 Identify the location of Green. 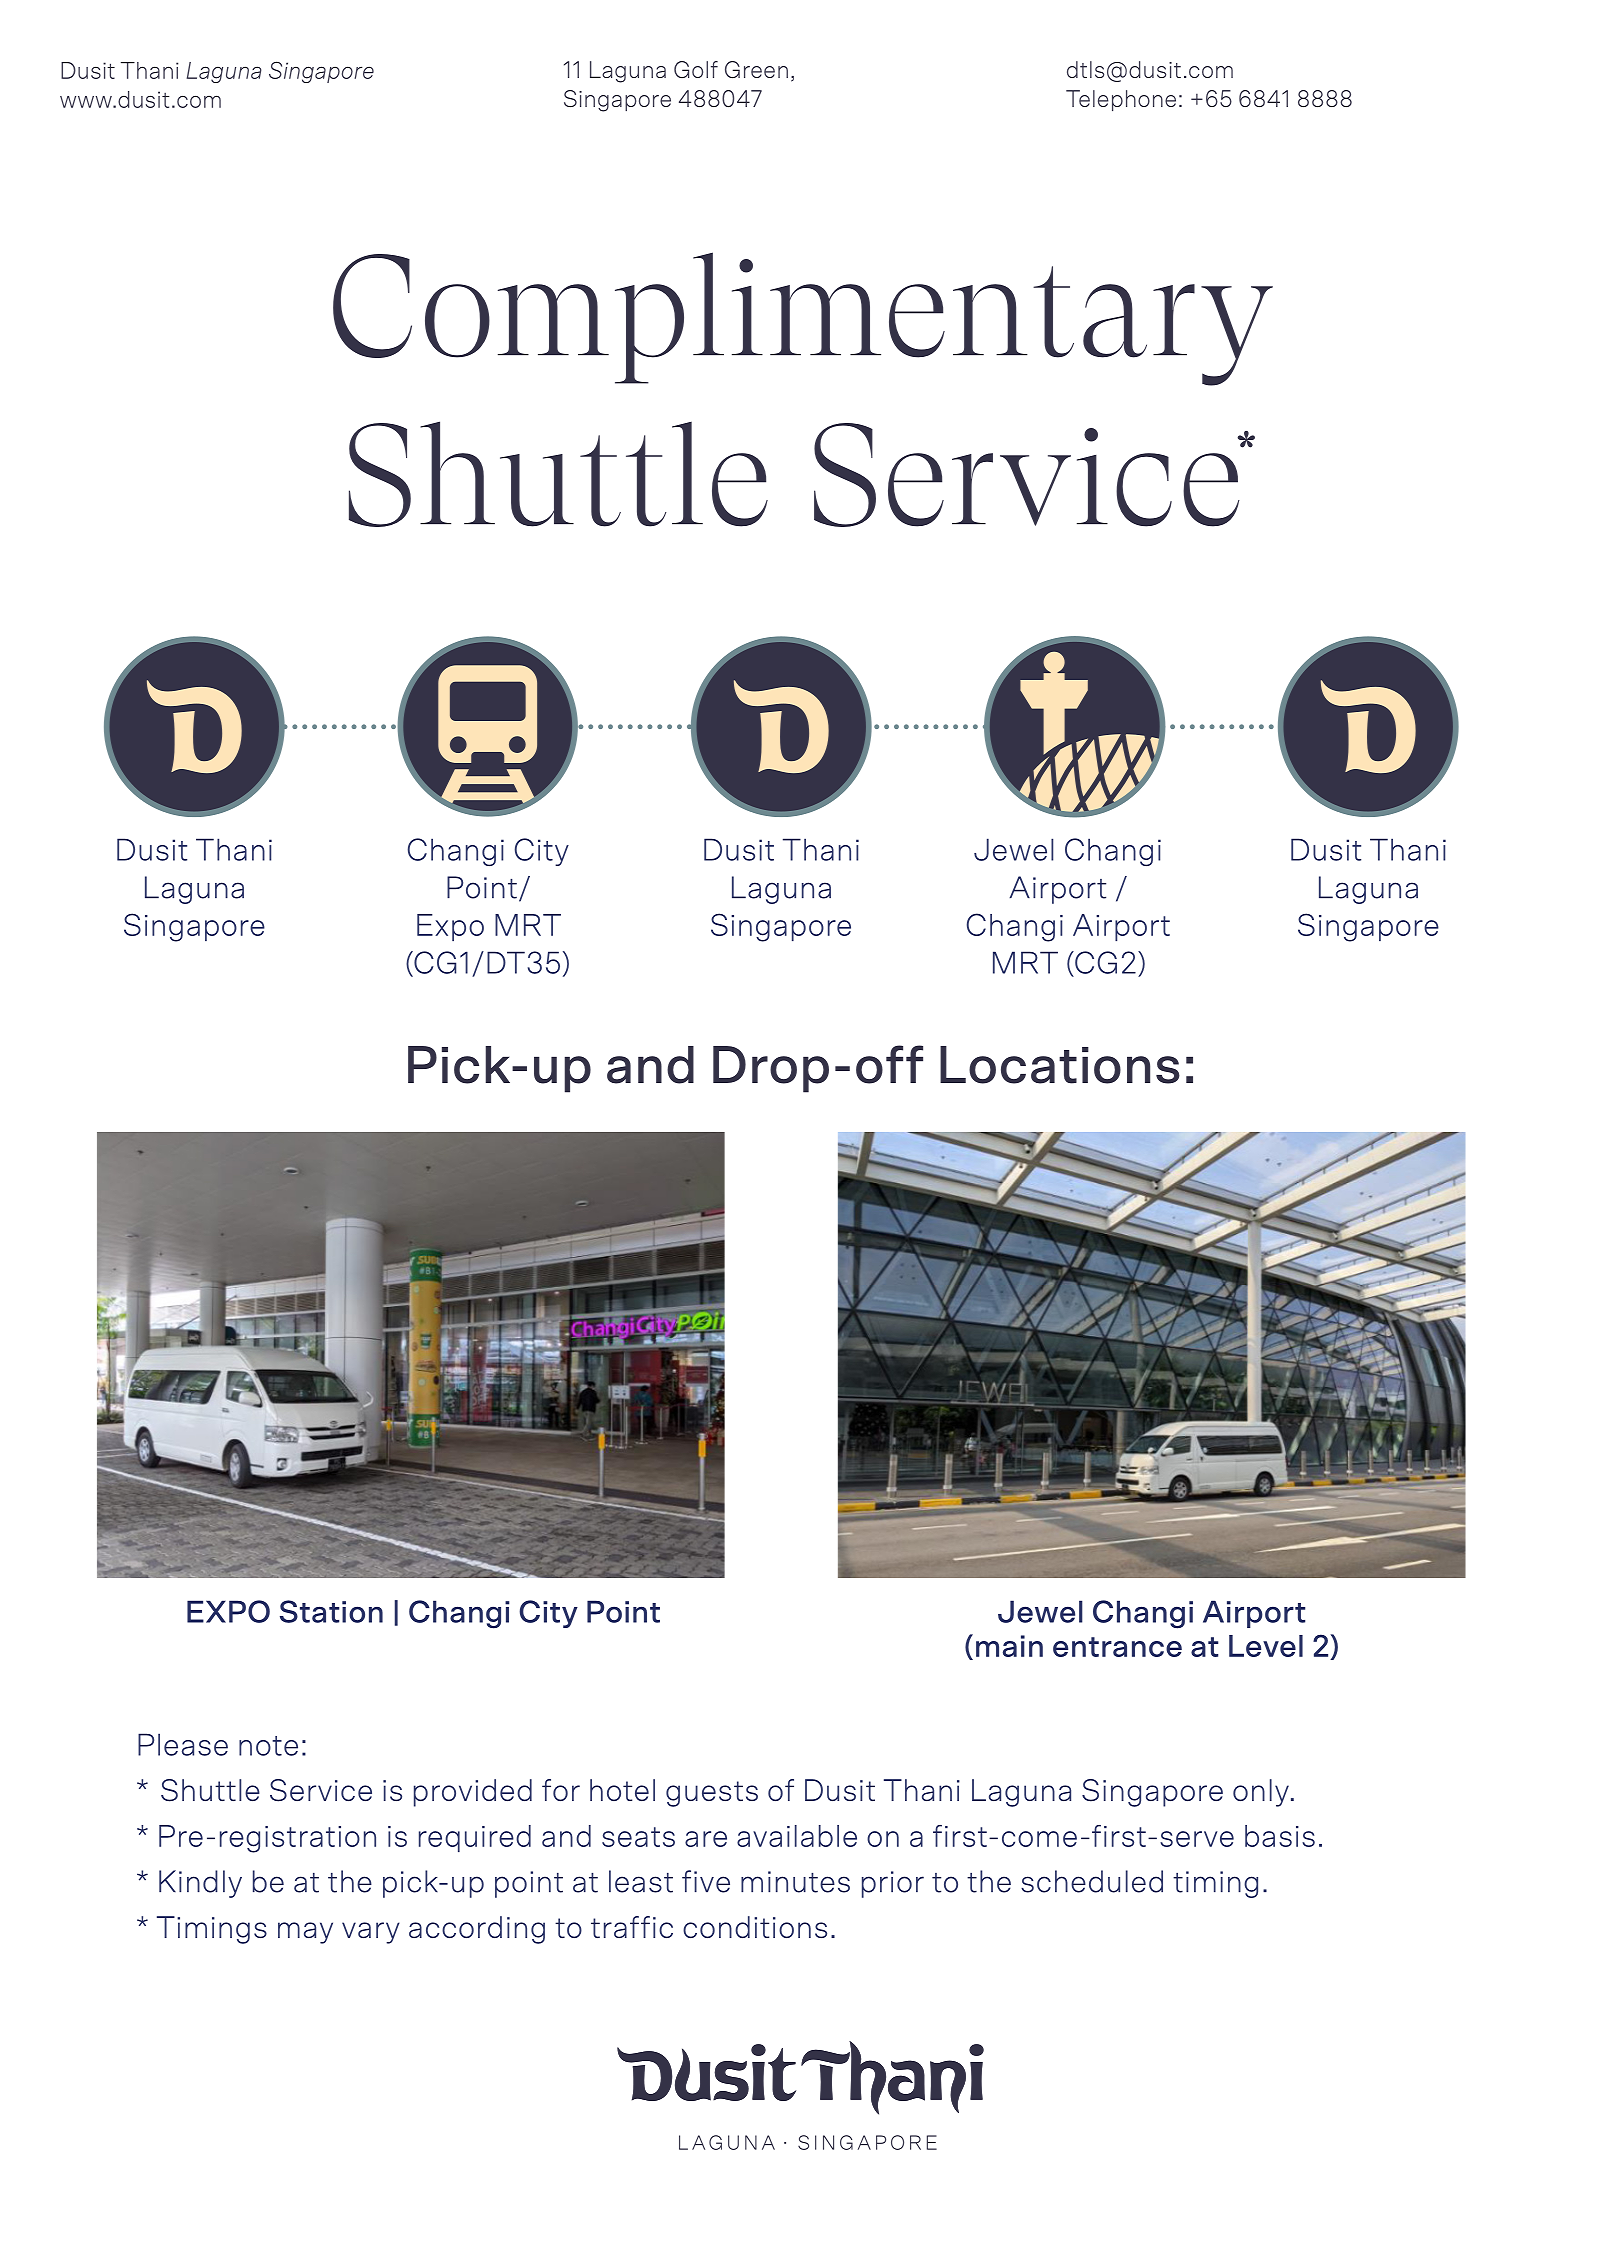
(756, 69).
